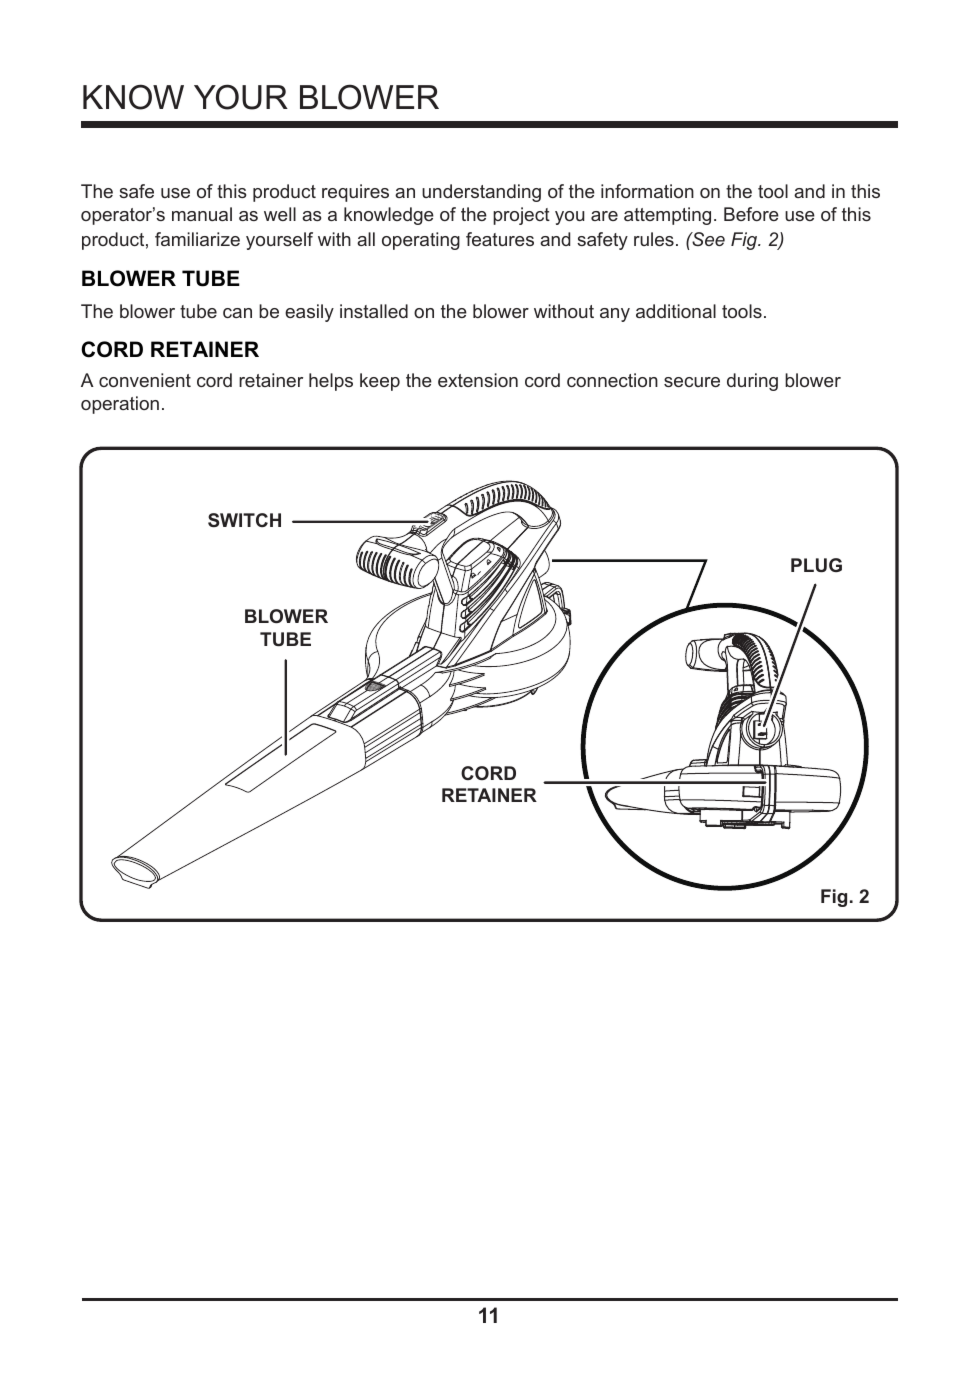 This screenshot has width=978, height=1382. What do you see at coordinates (481, 193) in the screenshot?
I see `understanding` at bounding box center [481, 193].
